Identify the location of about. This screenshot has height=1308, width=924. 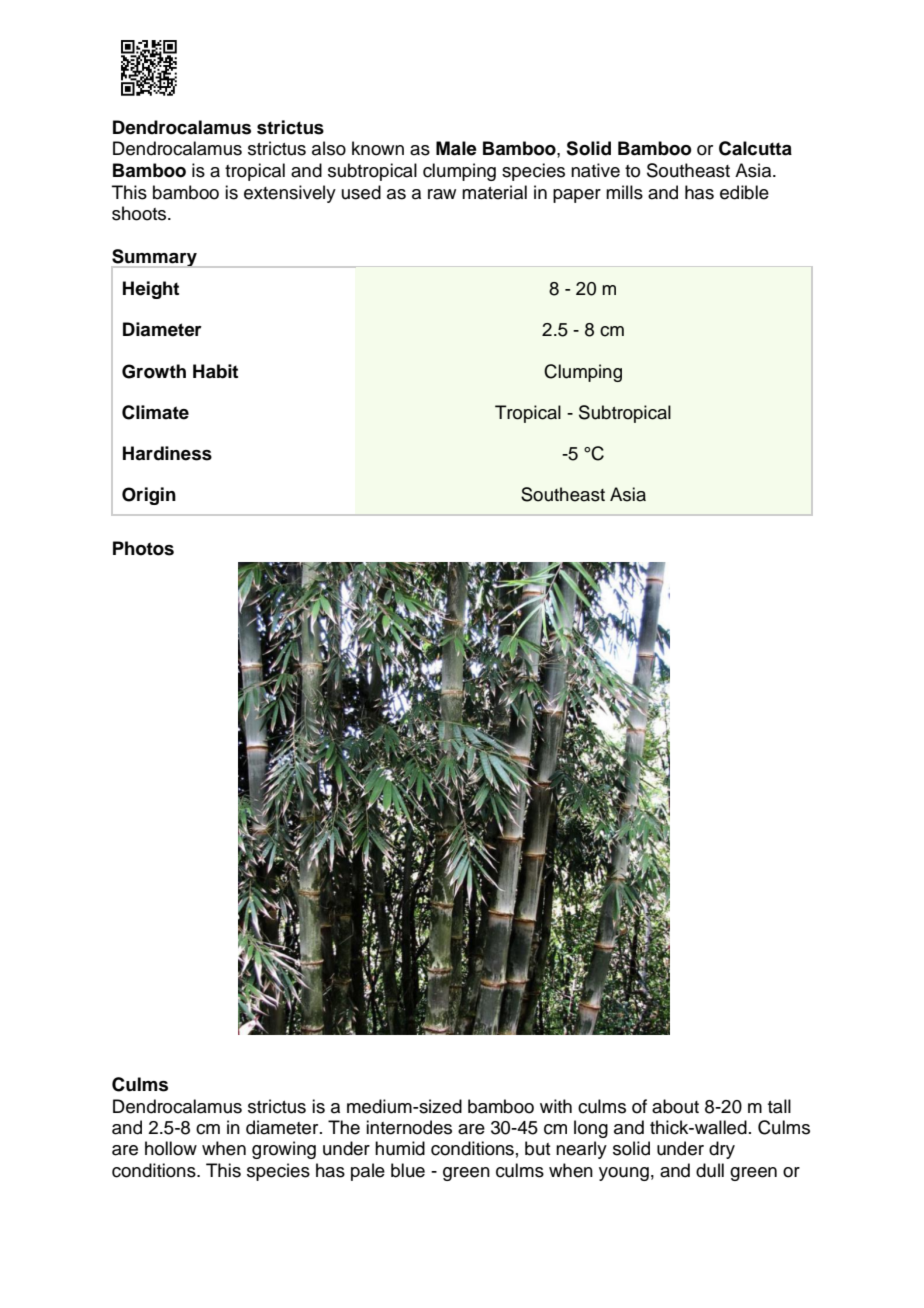
(675, 1106).
